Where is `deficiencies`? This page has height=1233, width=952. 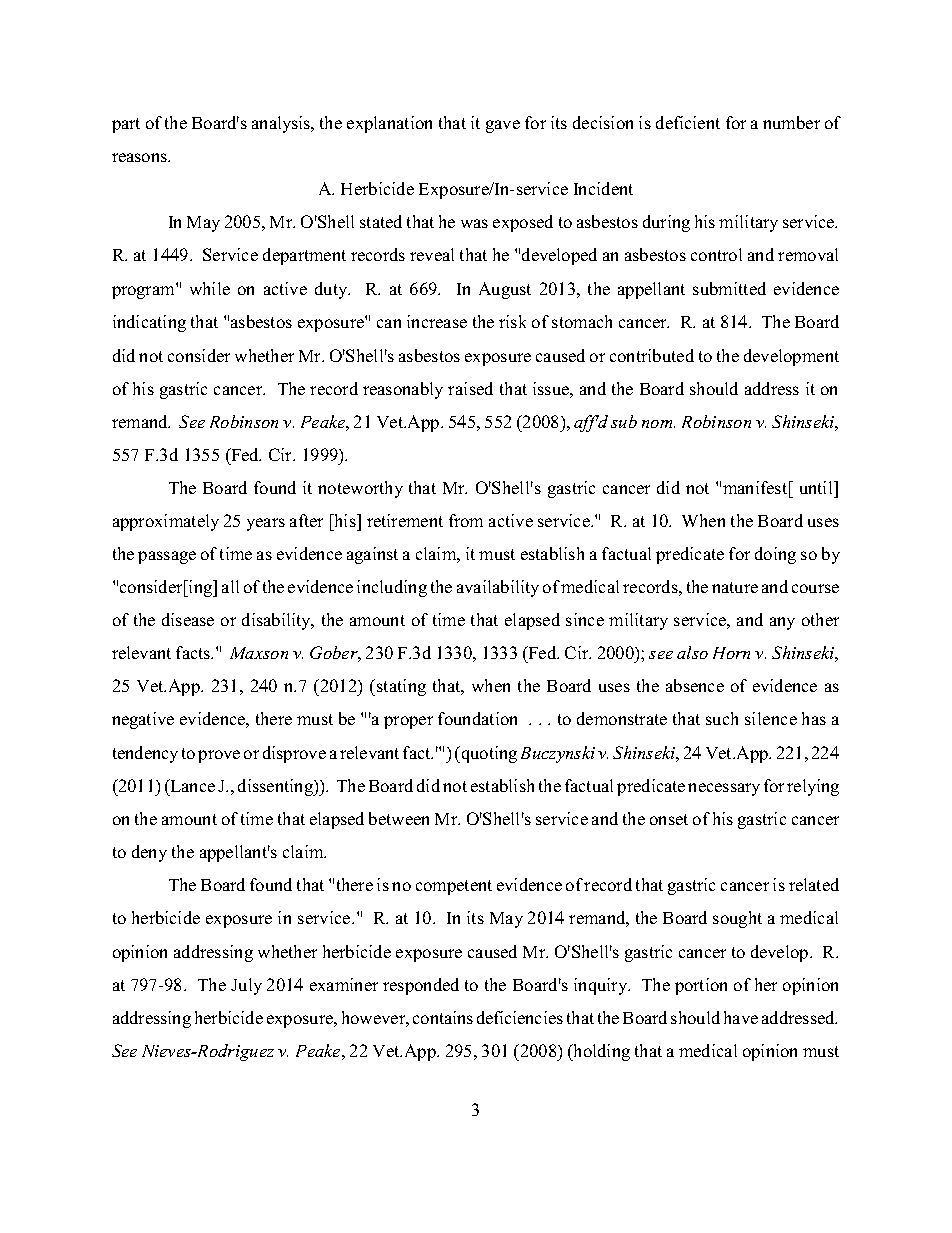 deficiencies is located at coordinates (520, 1017).
